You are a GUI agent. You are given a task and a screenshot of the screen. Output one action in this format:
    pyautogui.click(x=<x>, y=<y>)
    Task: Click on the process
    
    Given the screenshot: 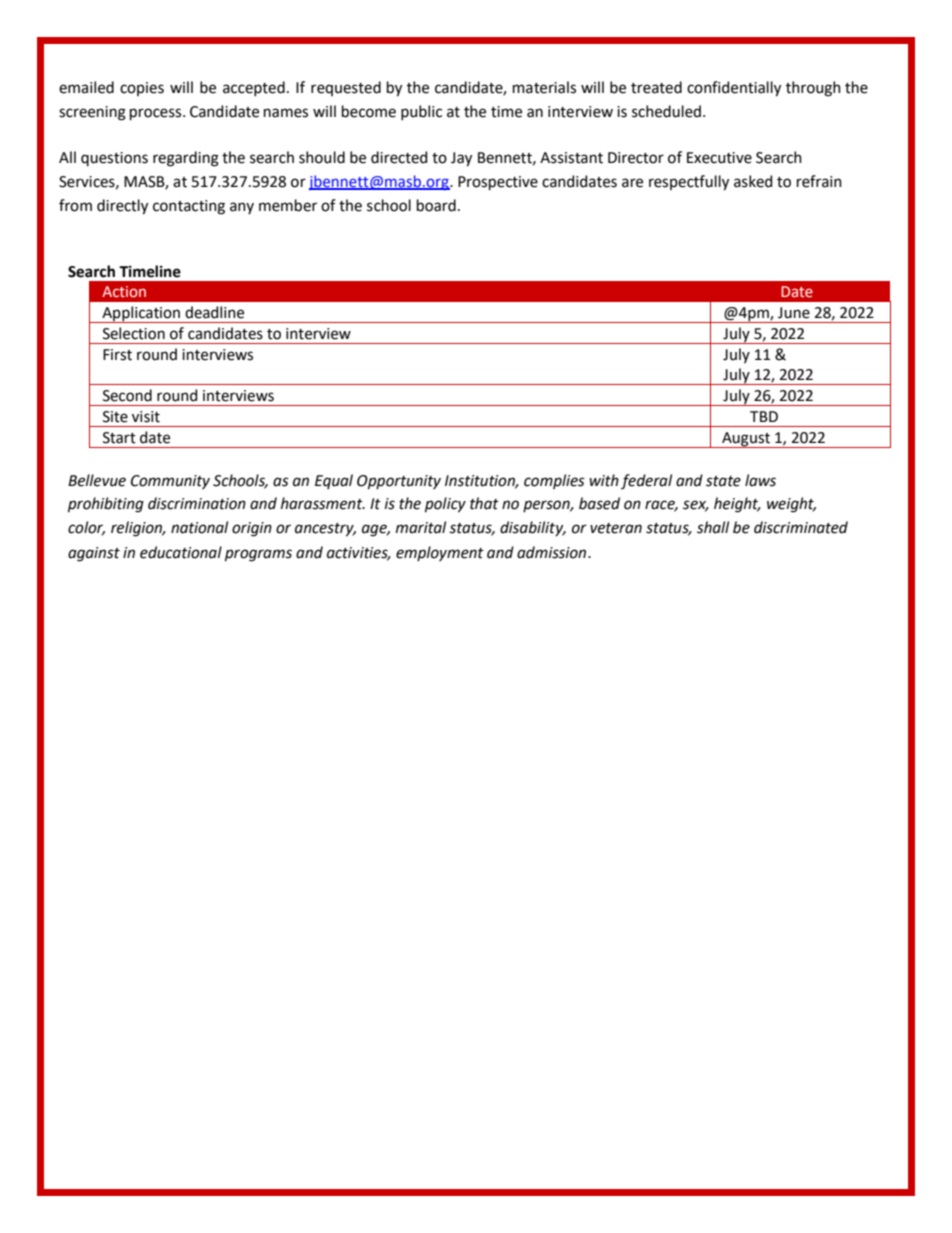 What is the action you would take?
    pyautogui.click(x=157, y=114)
